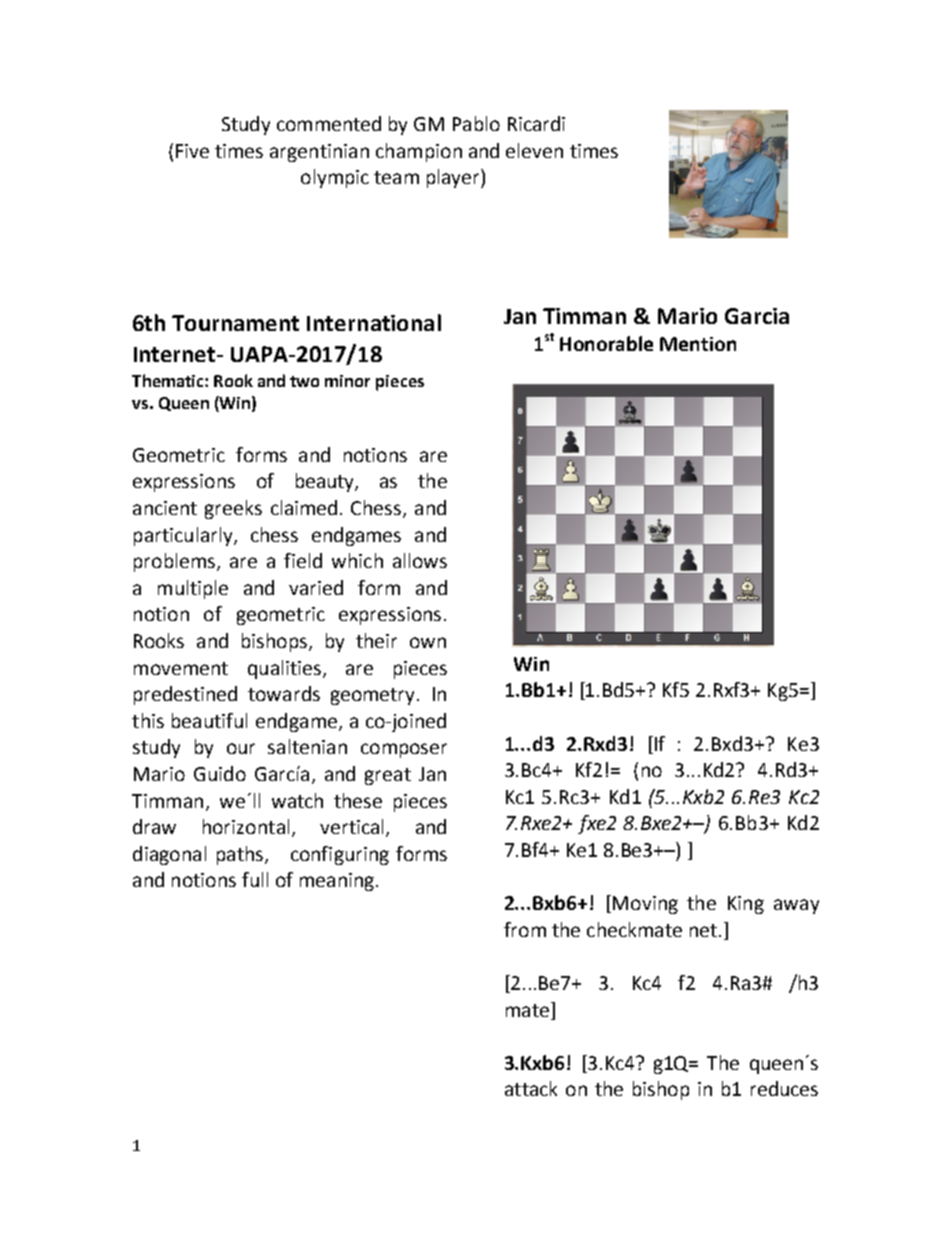  Describe the element at coordinates (246, 826) in the screenshot. I see `horizontal` at that location.
